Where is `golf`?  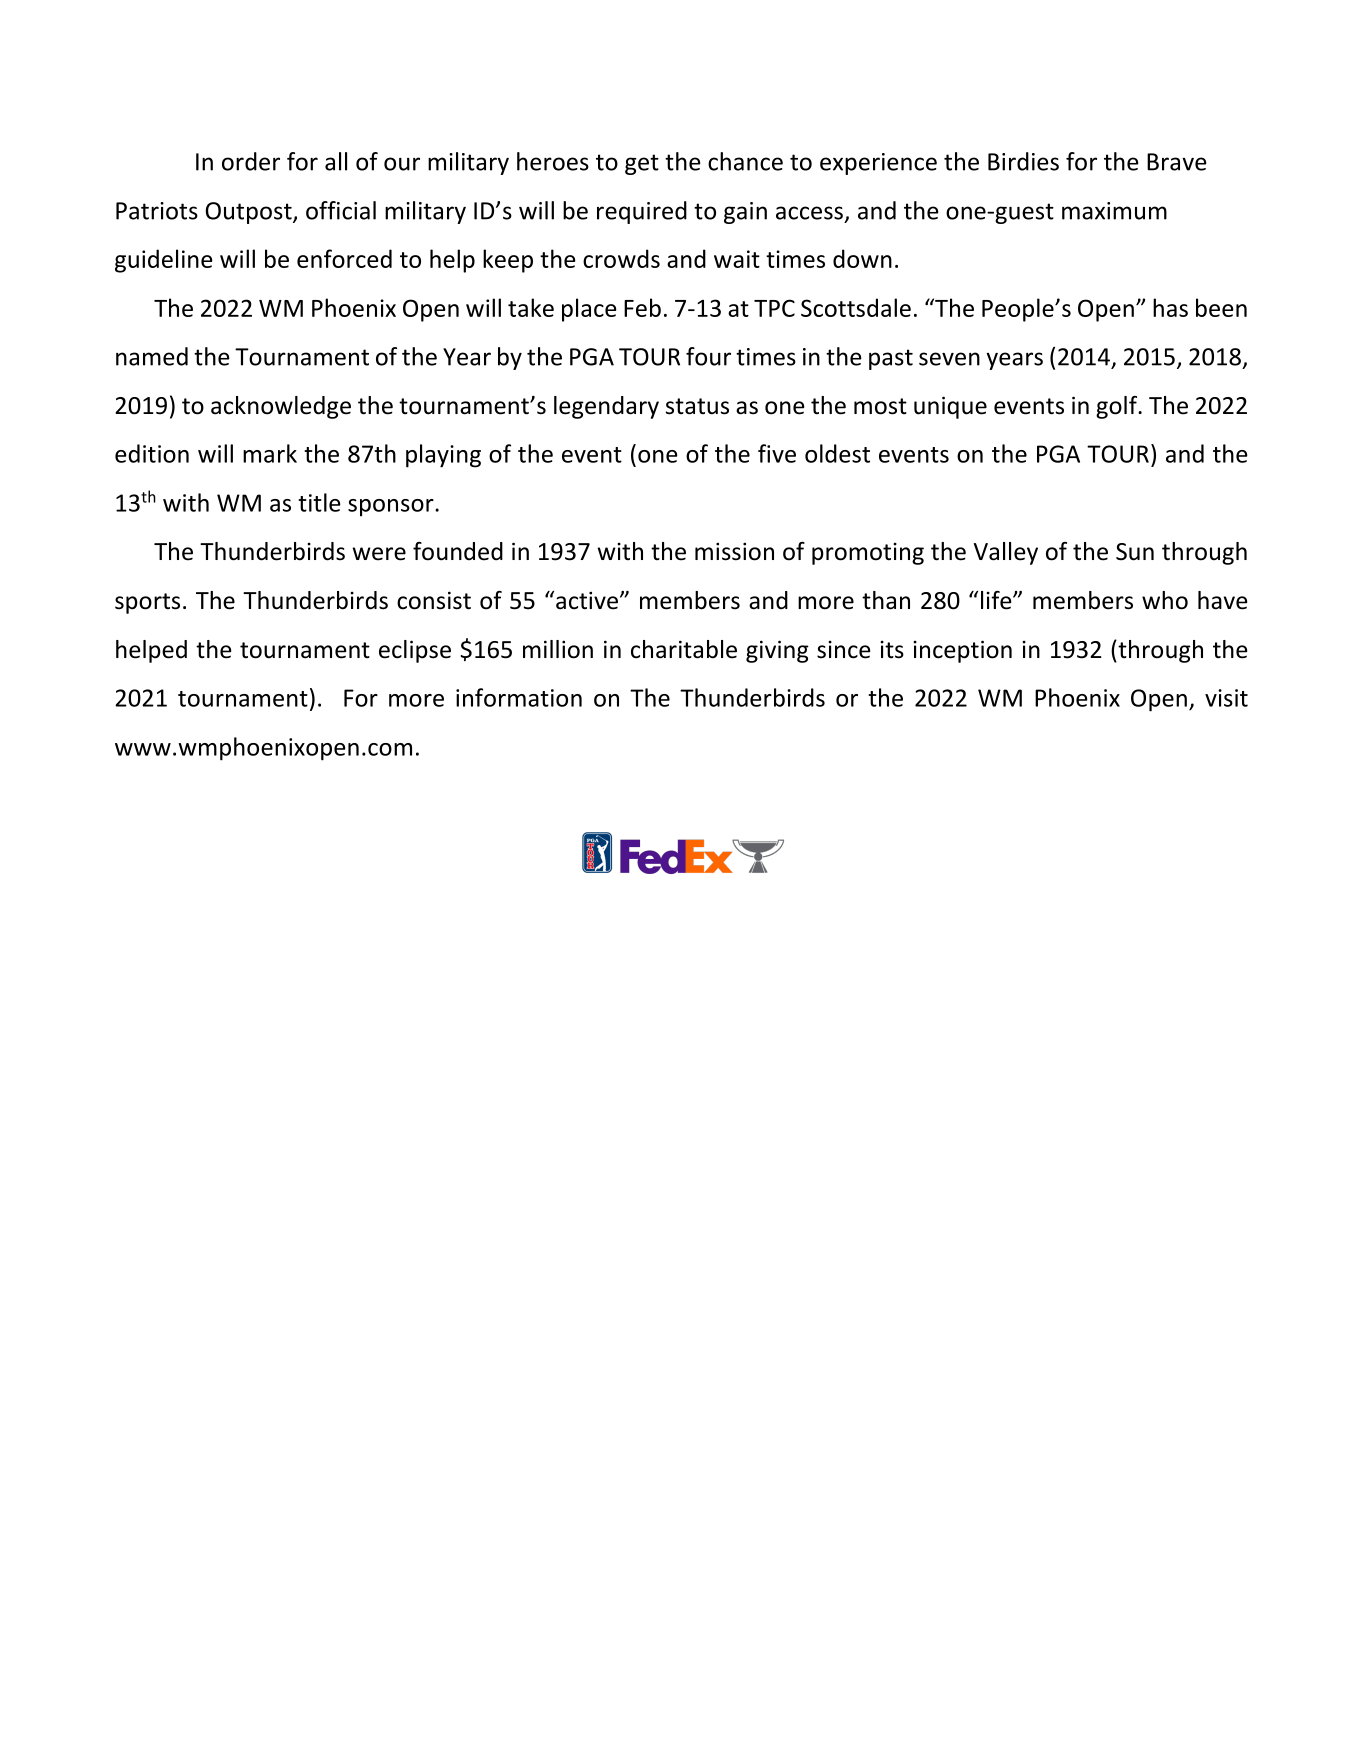 golf is located at coordinates (1118, 407).
